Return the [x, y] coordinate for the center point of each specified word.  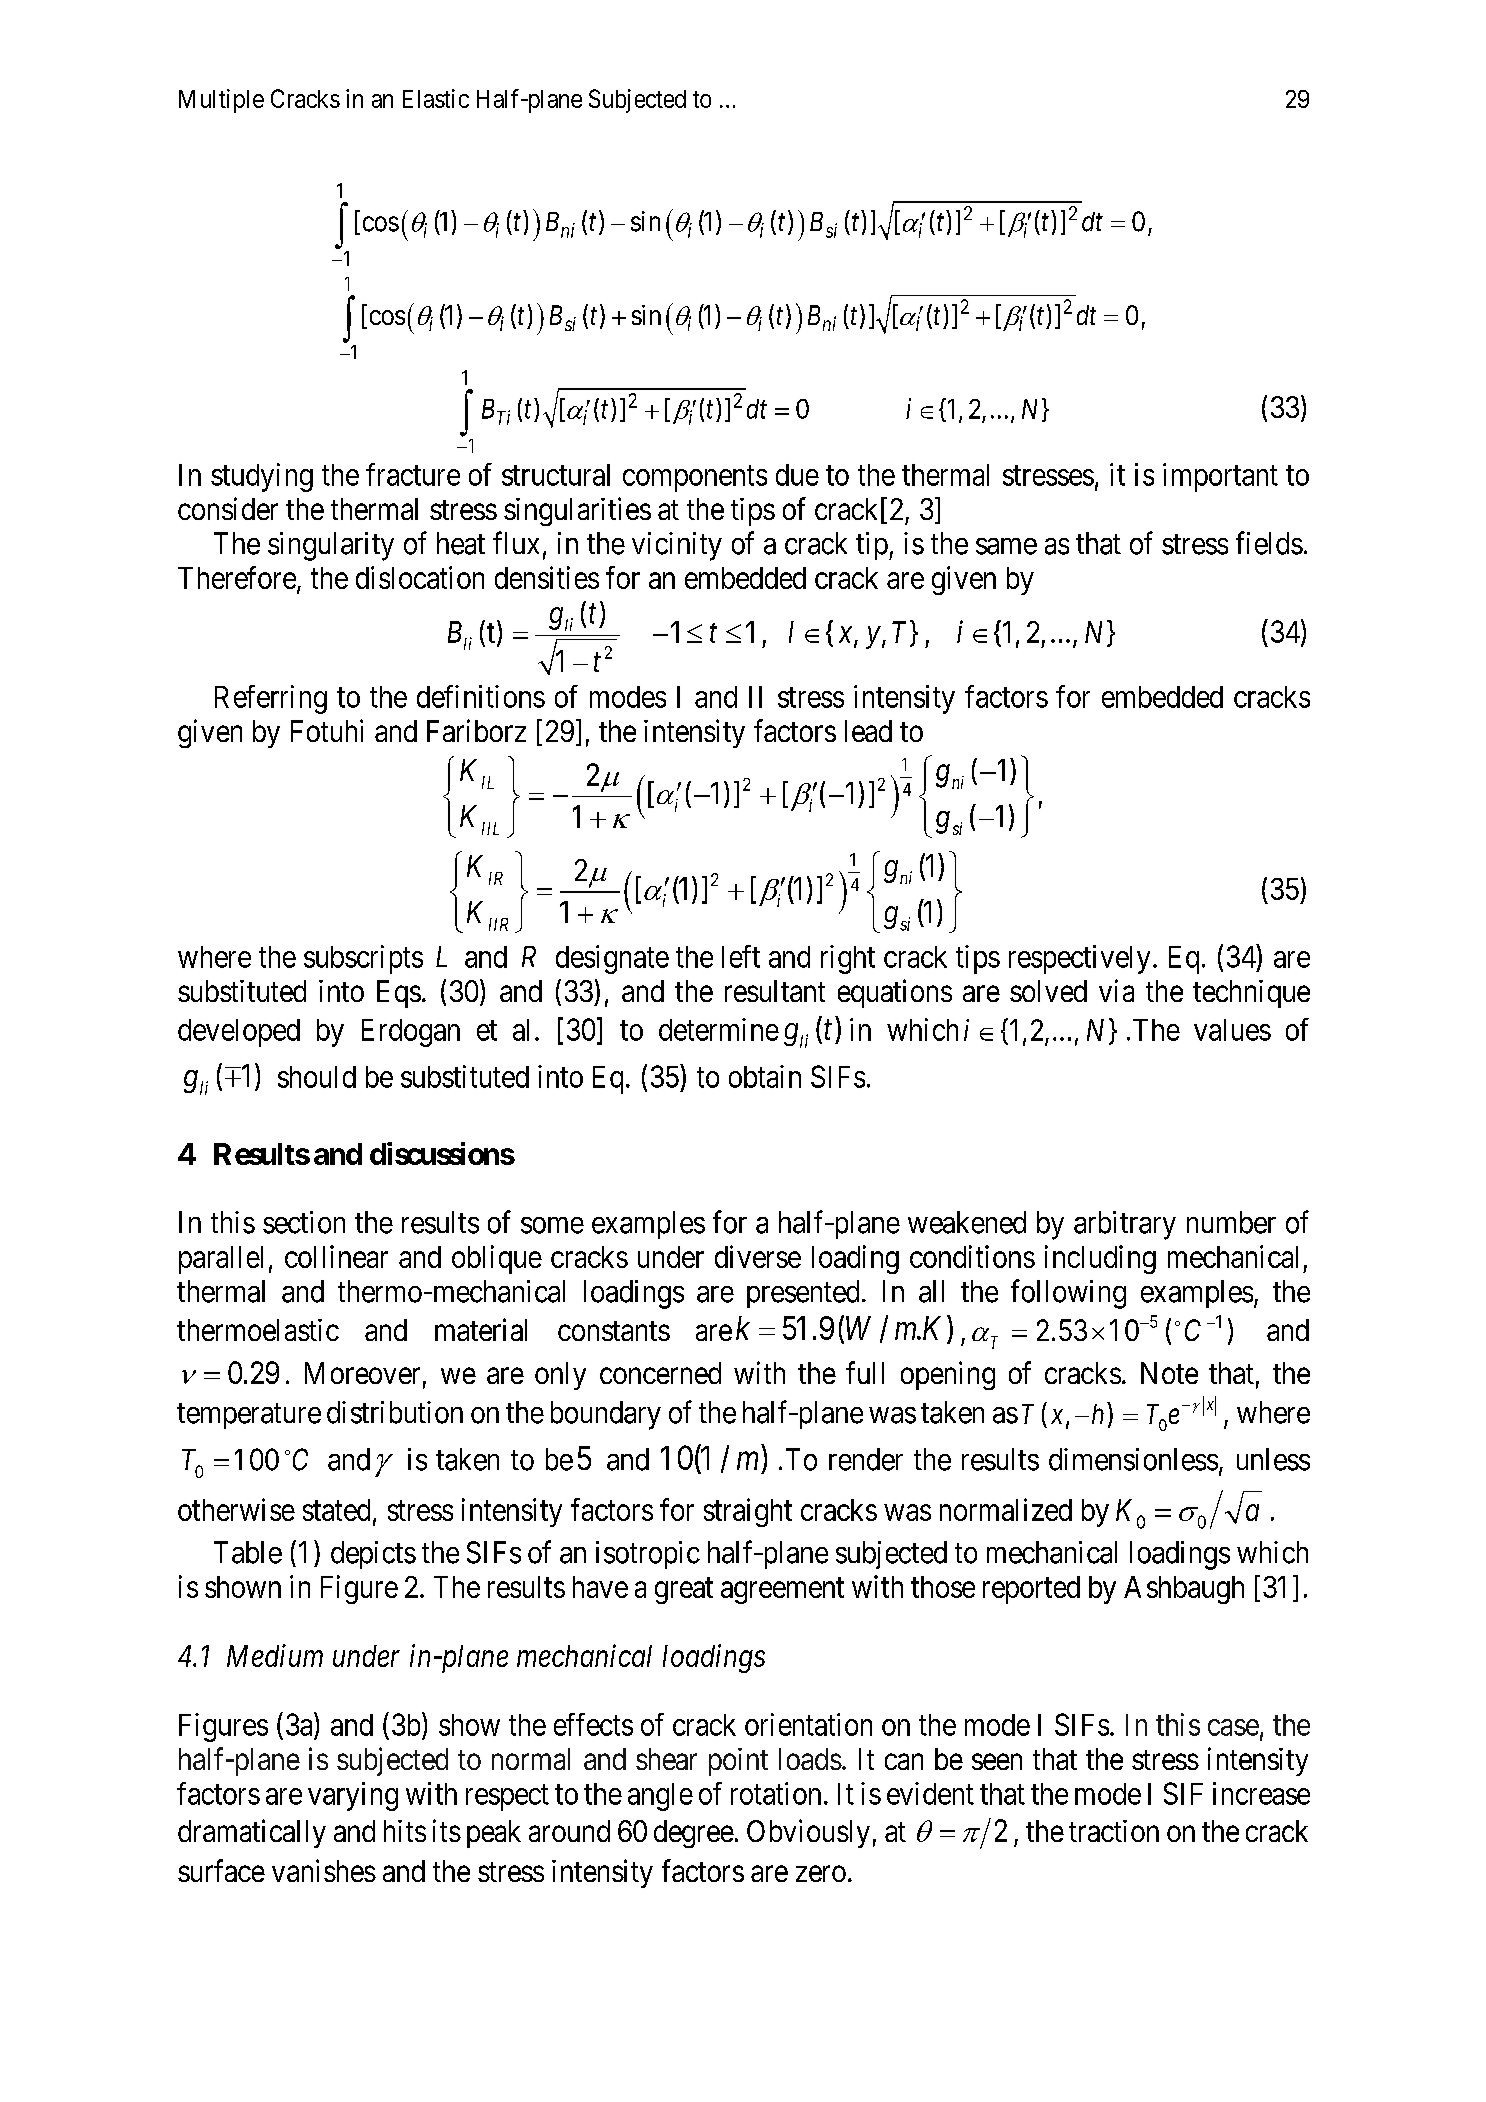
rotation [776, 1793]
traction [1114, 1831]
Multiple [221, 101]
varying [353, 1796]
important [1220, 477]
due [797, 475]
